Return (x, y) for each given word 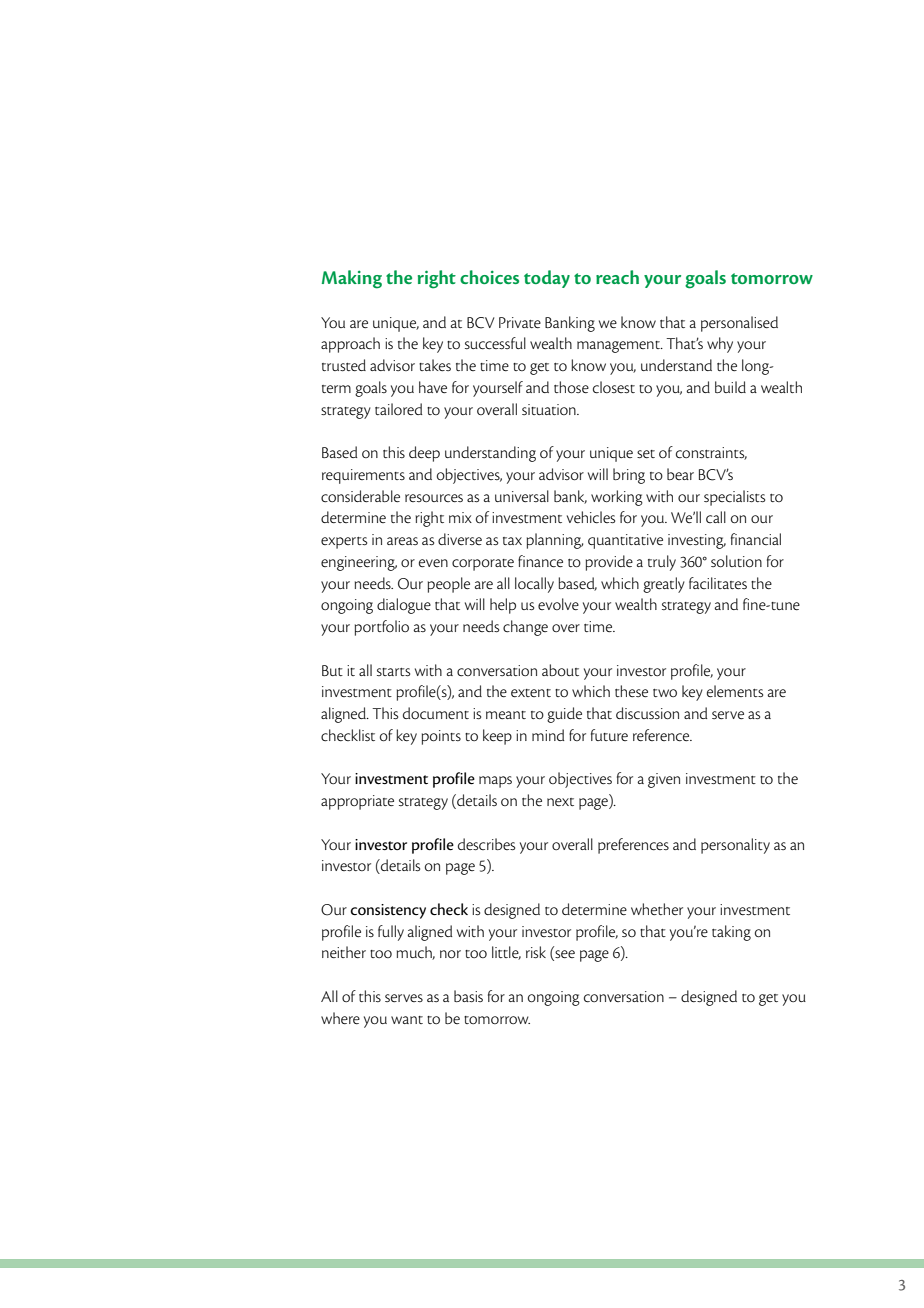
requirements (363, 476)
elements (735, 691)
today (547, 279)
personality (735, 846)
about (560, 670)
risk (536, 952)
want (407, 1020)
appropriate (357, 802)
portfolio (382, 628)
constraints (711, 453)
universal (522, 496)
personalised (739, 324)
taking (731, 933)
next (560, 802)
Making (352, 279)
